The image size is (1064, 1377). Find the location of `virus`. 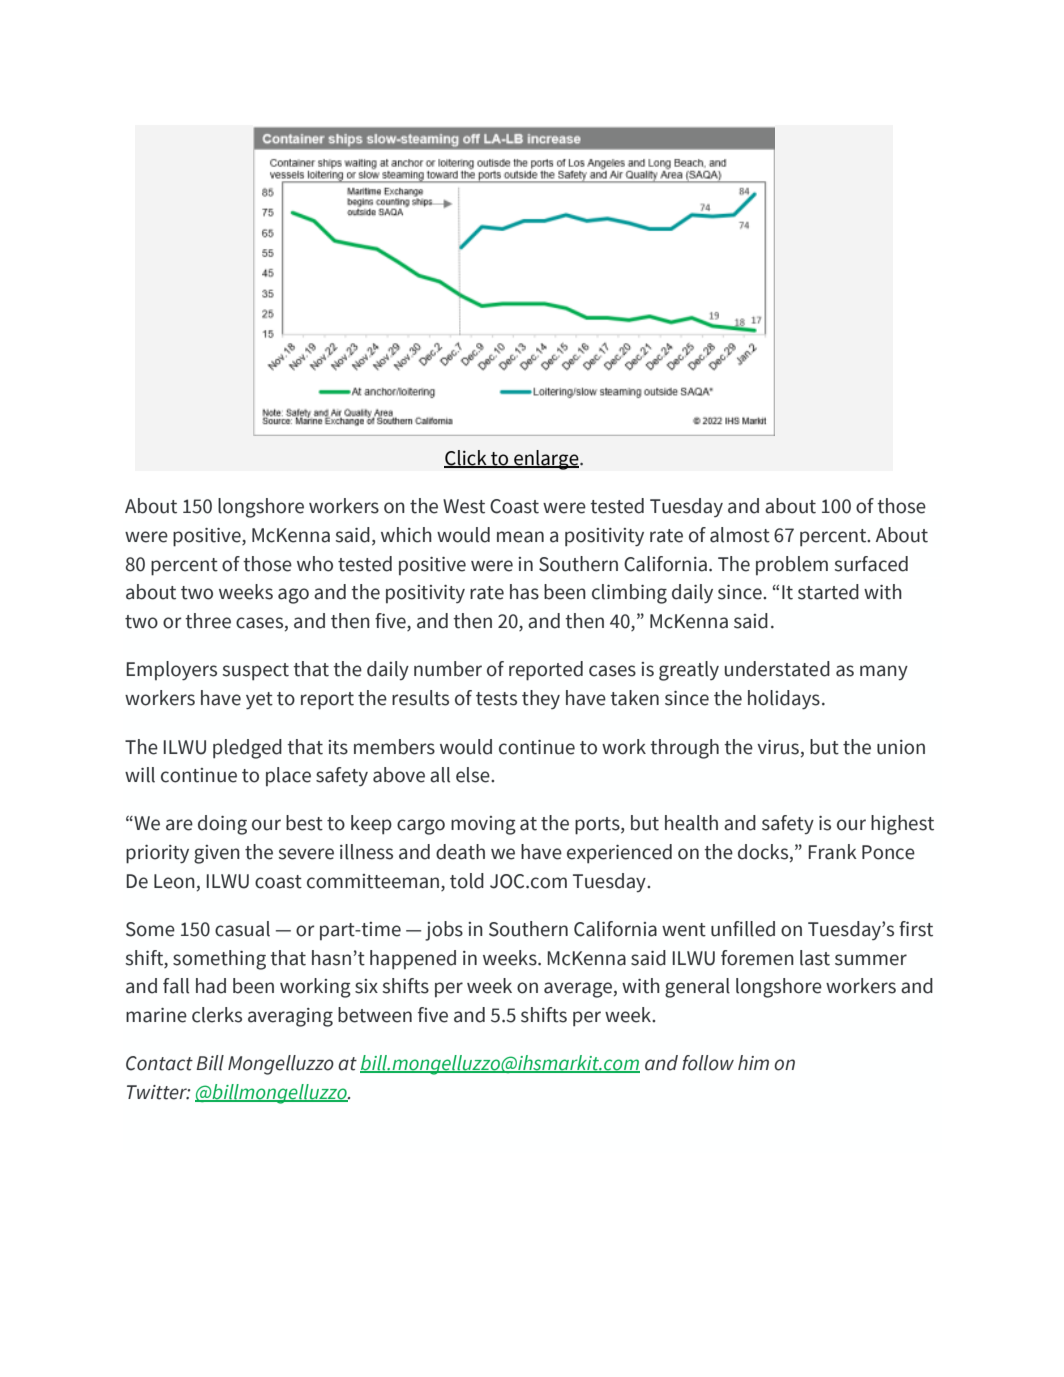

virus is located at coordinates (779, 747).
